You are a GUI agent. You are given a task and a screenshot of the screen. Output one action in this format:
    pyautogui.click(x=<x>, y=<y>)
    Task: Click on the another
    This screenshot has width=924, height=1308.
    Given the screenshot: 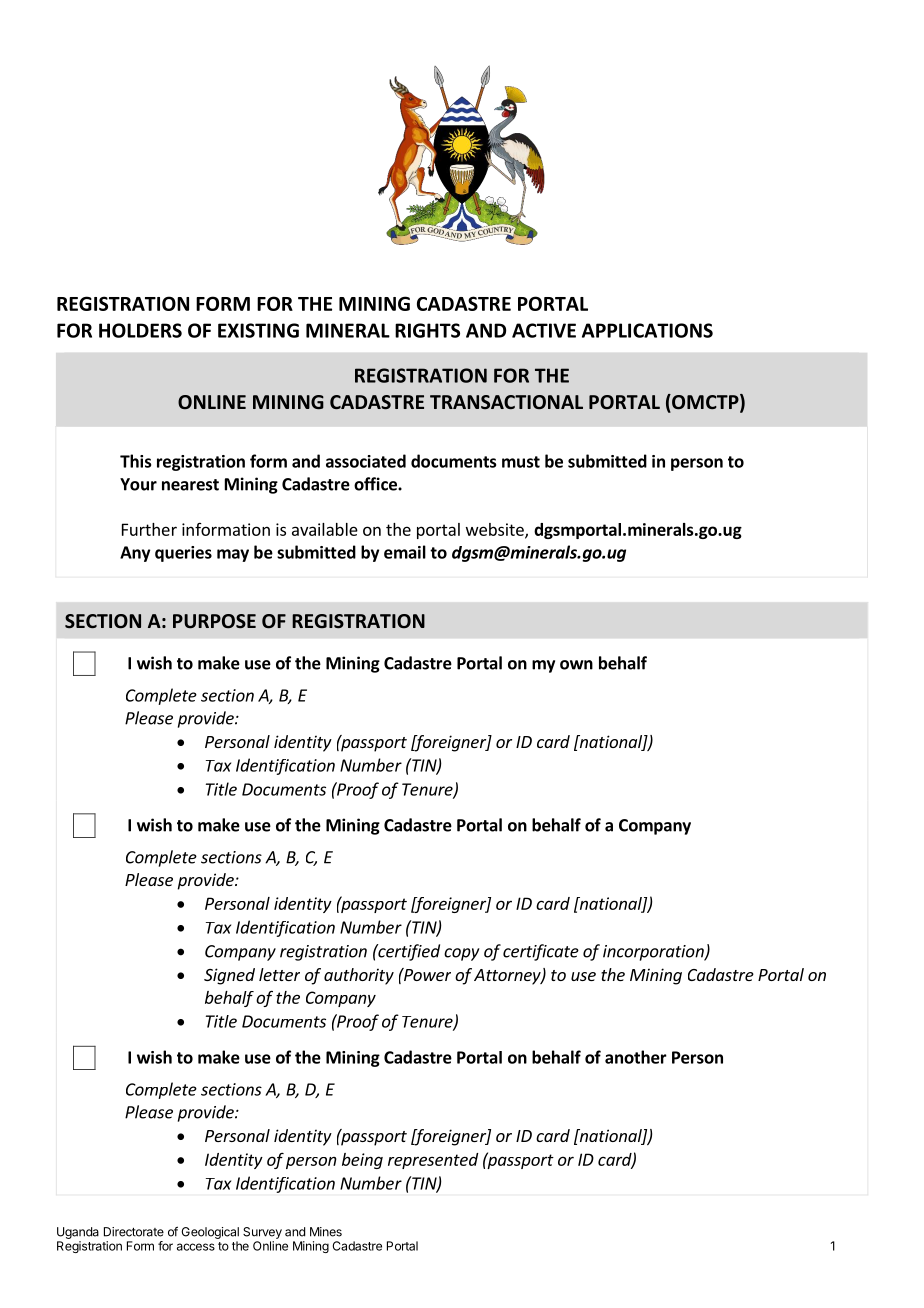 What is the action you would take?
    pyautogui.click(x=636, y=1057)
